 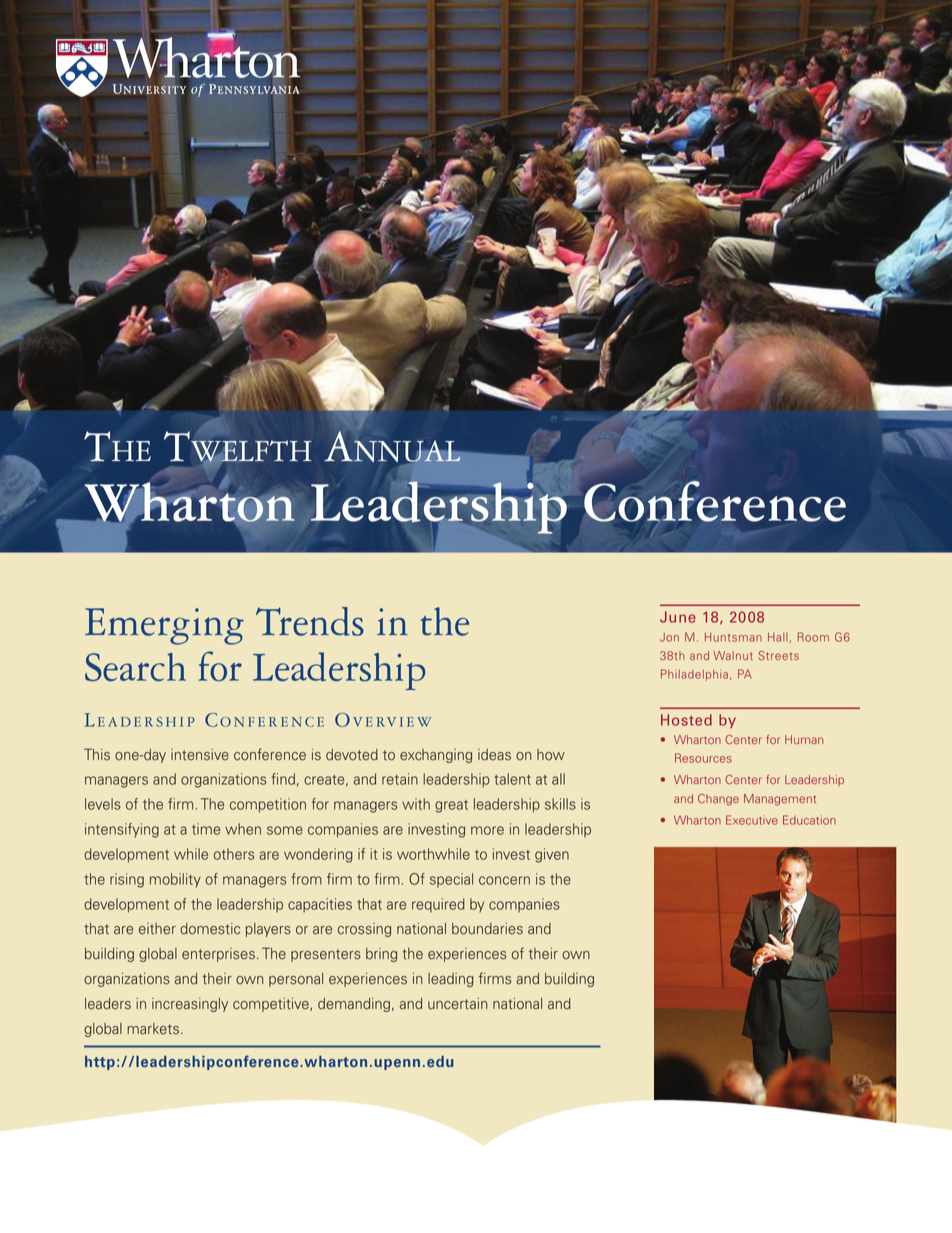 I want to click on Executive, so click(x=752, y=820).
